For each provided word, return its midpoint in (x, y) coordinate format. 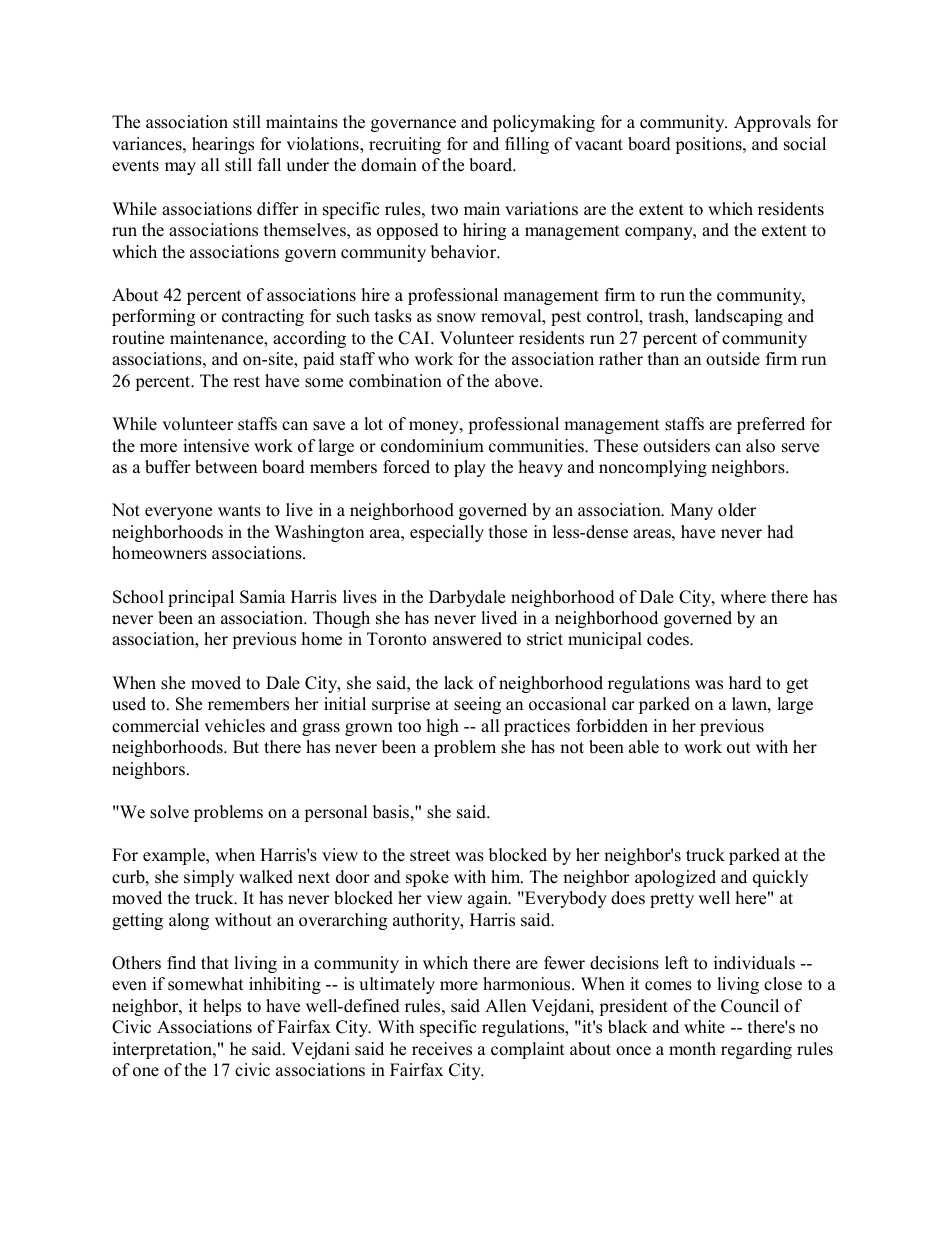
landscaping (739, 317)
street (430, 856)
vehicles (234, 726)
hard (745, 683)
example (175, 856)
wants (239, 511)
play (470, 468)
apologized (675, 878)
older (737, 510)
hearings (223, 145)
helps (222, 1007)
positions (709, 145)
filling (527, 145)
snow (456, 318)
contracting (263, 317)
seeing (477, 705)
